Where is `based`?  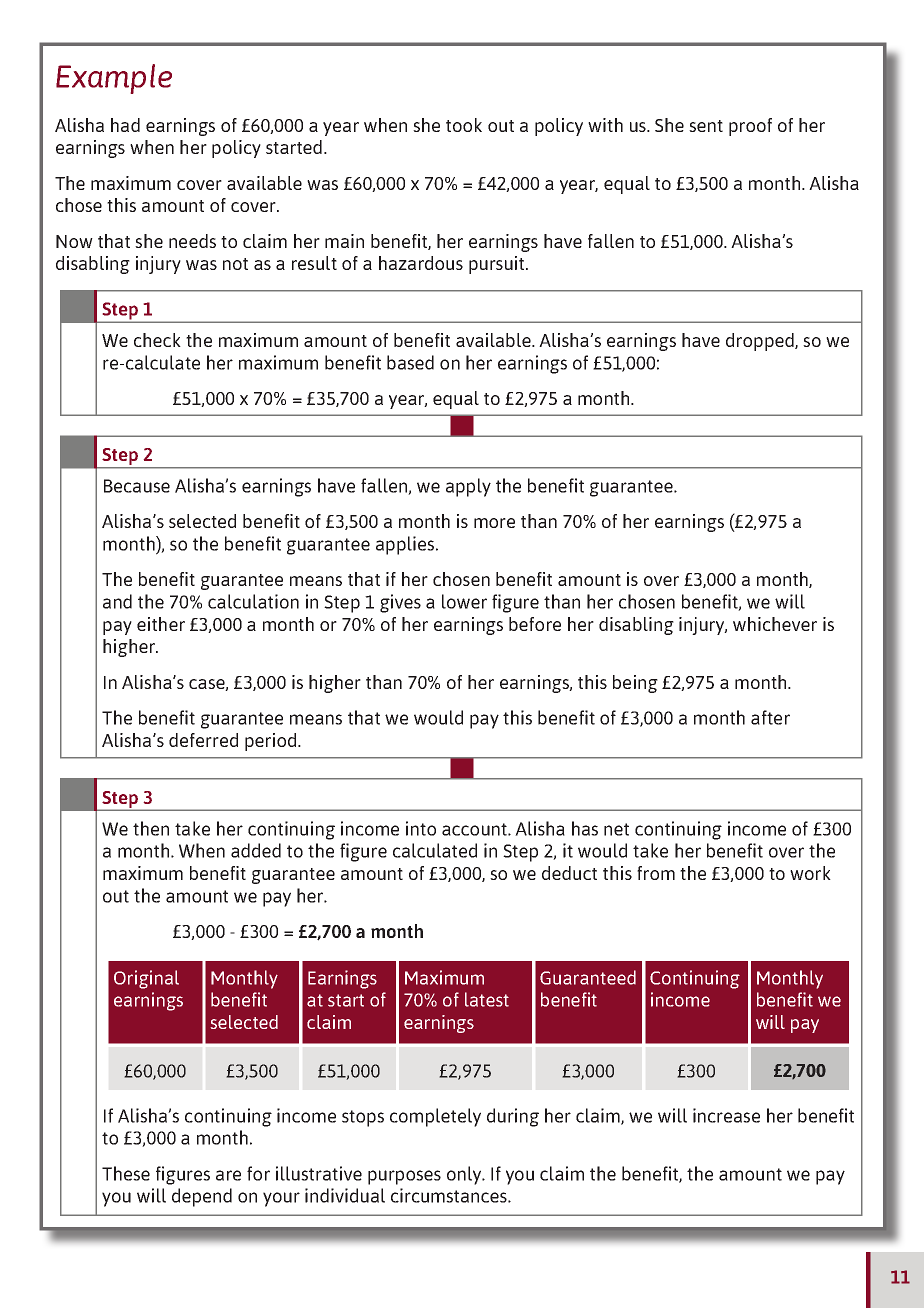 based is located at coordinates (410, 362).
